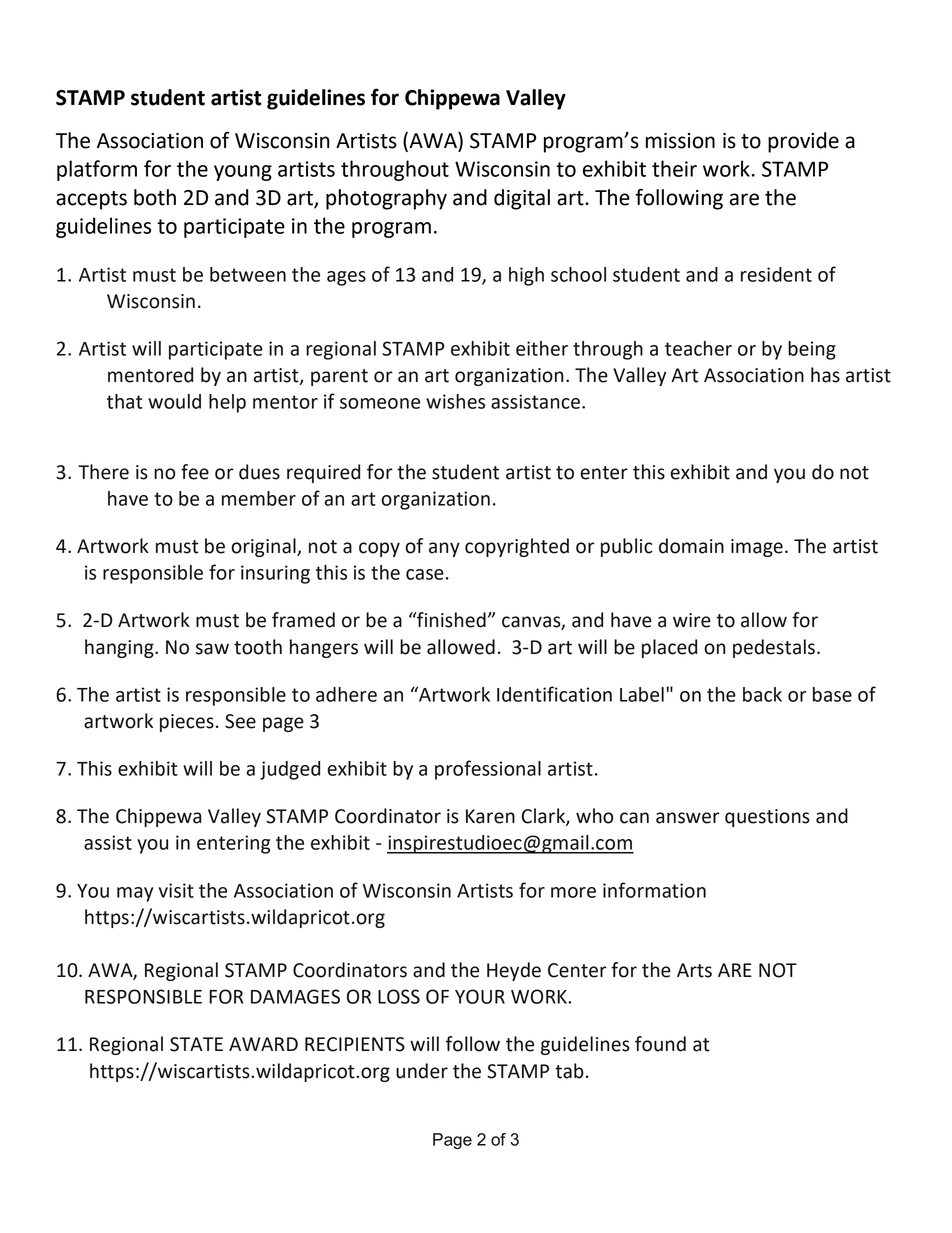 The width and height of the screenshot is (952, 1233). Describe the element at coordinates (212, 649) in the screenshot. I see `saw` at that location.
